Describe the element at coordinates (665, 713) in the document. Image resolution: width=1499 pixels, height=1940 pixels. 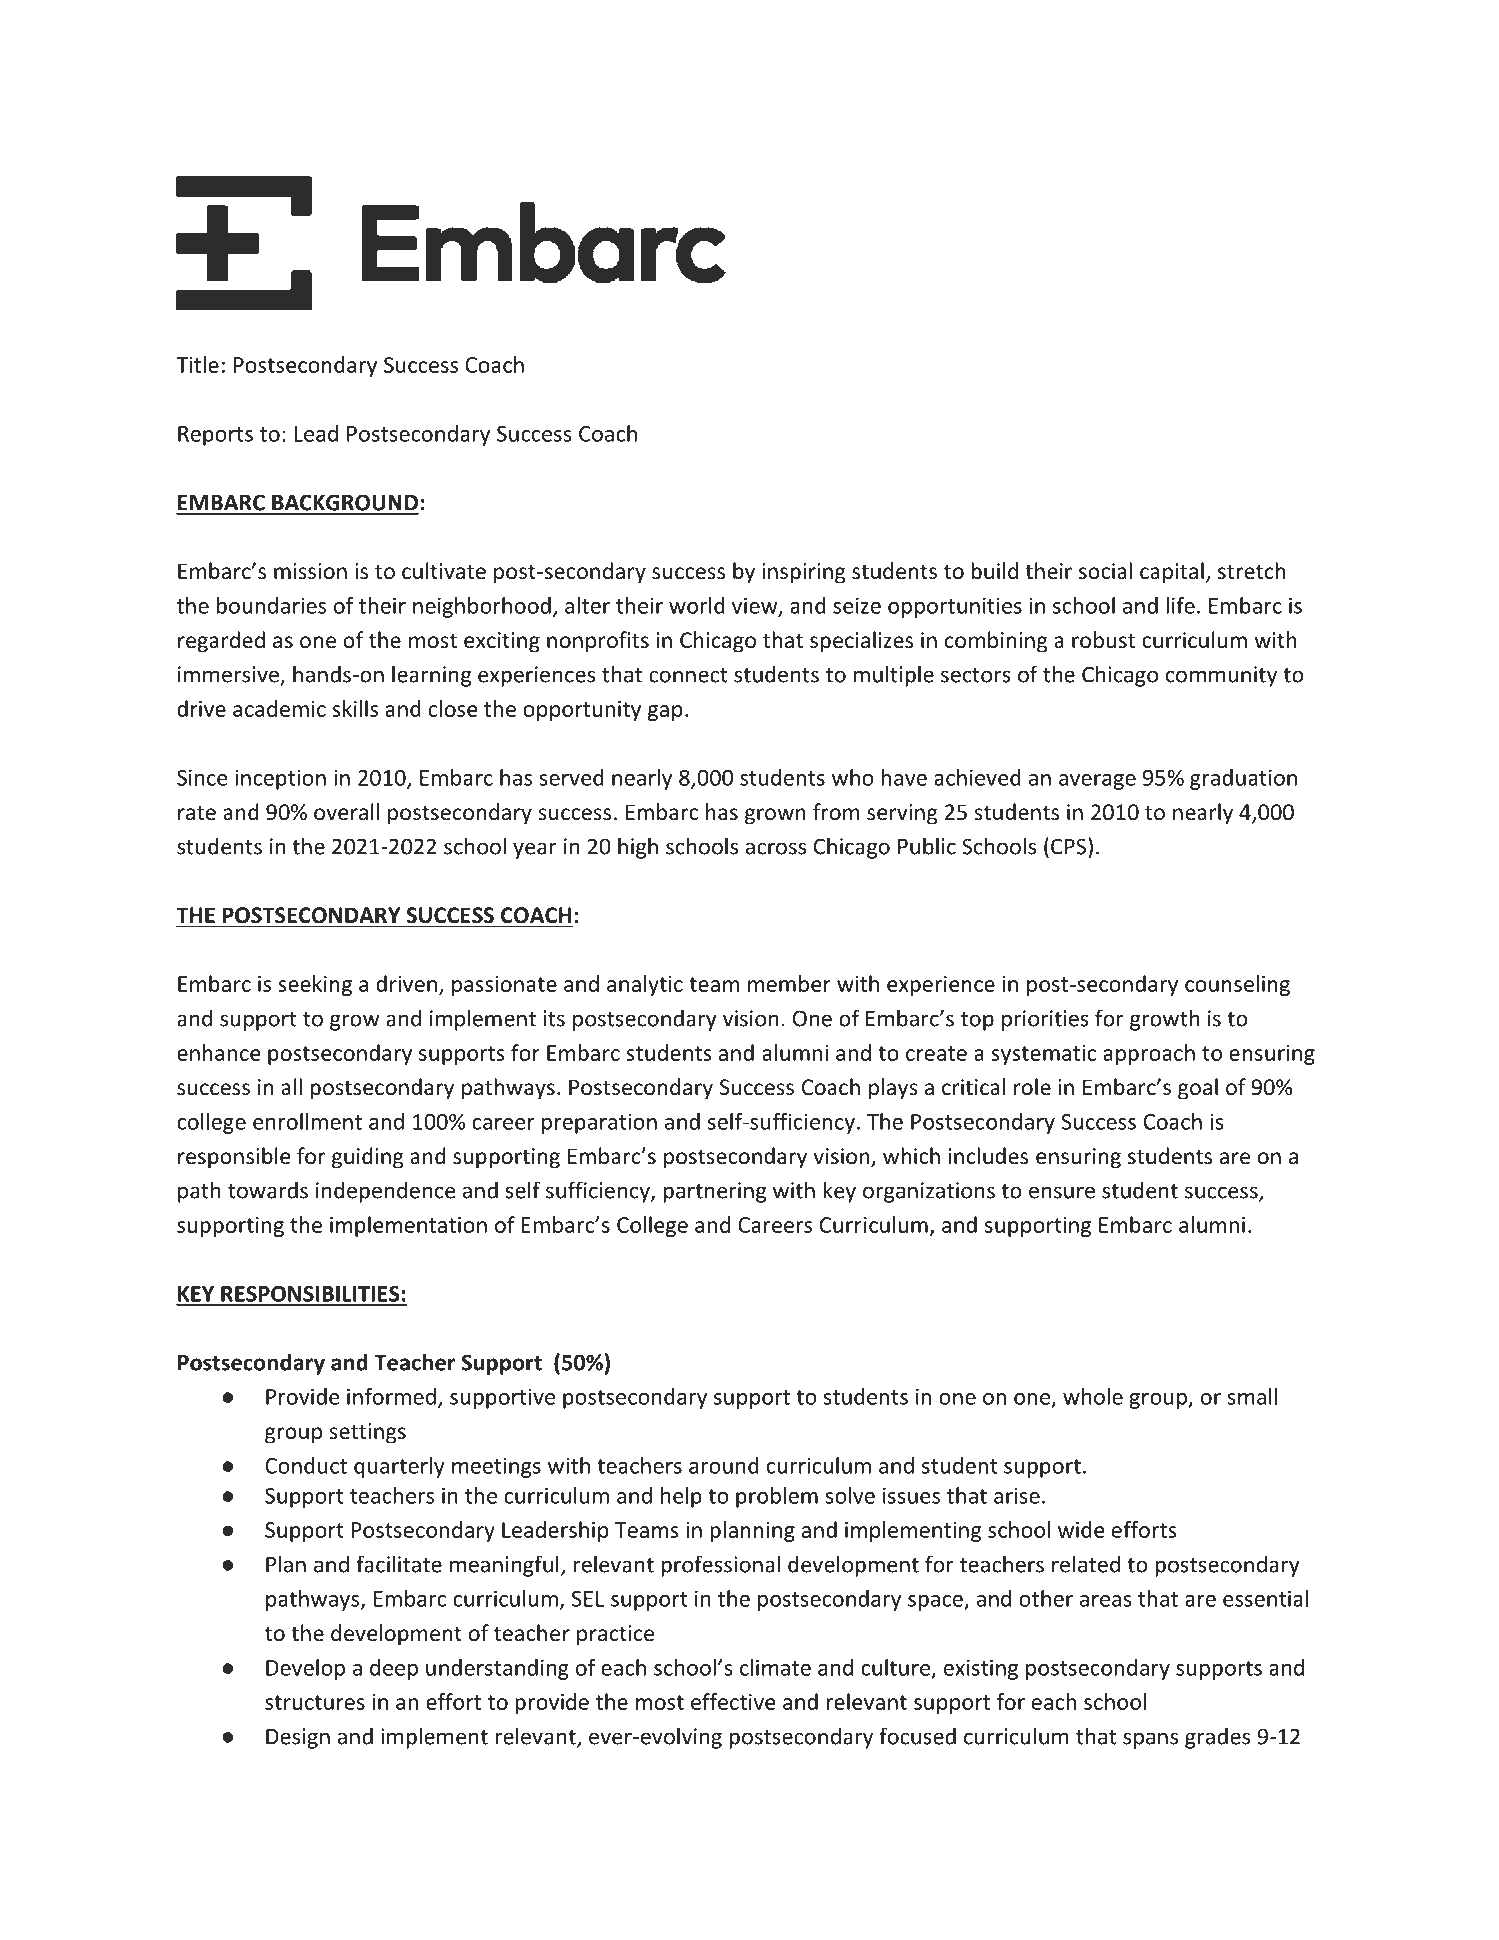
I see `gap` at that location.
